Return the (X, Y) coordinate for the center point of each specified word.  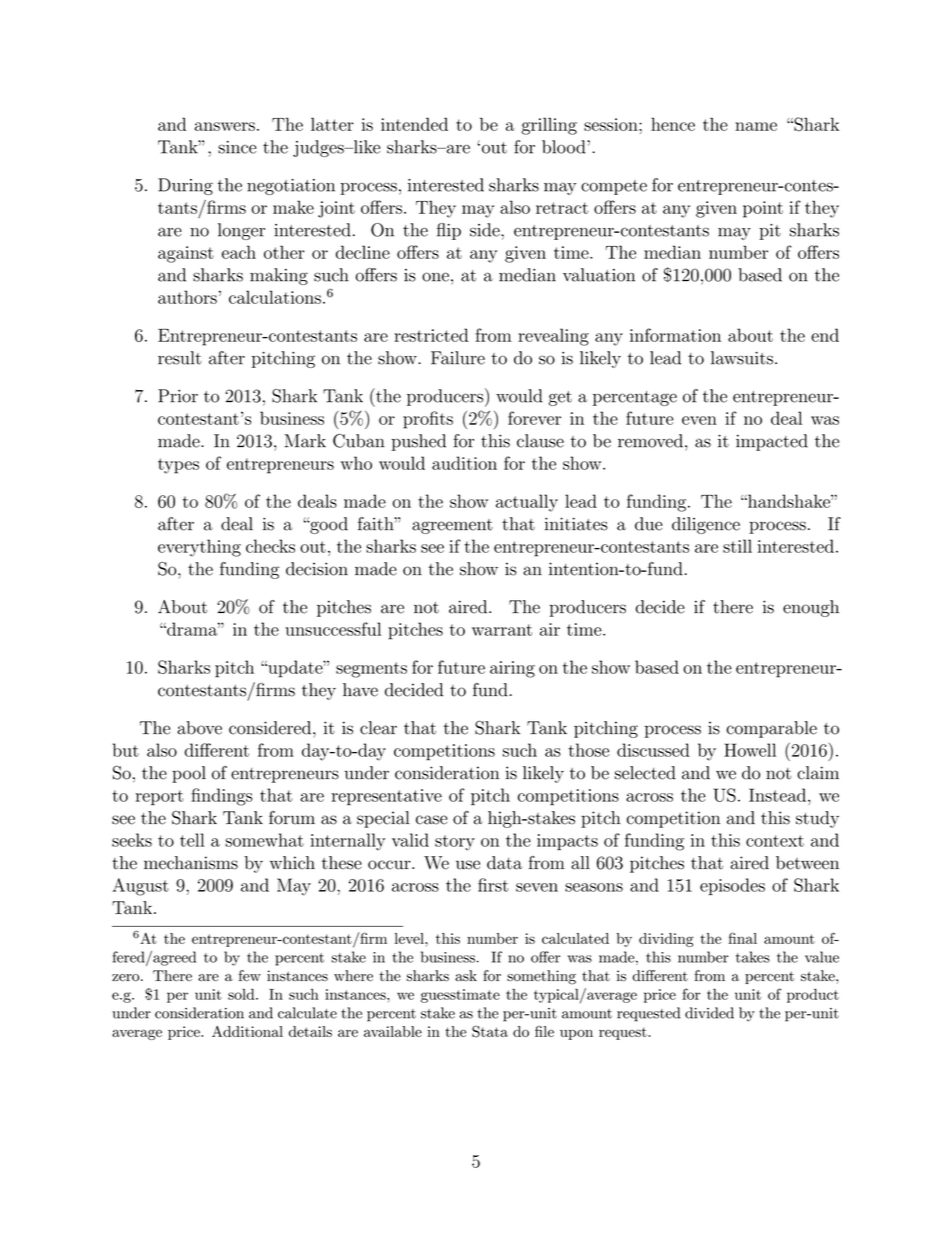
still (737, 546)
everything (199, 548)
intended (414, 124)
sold (242, 994)
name (756, 126)
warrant (502, 630)
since (237, 147)
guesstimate (460, 996)
